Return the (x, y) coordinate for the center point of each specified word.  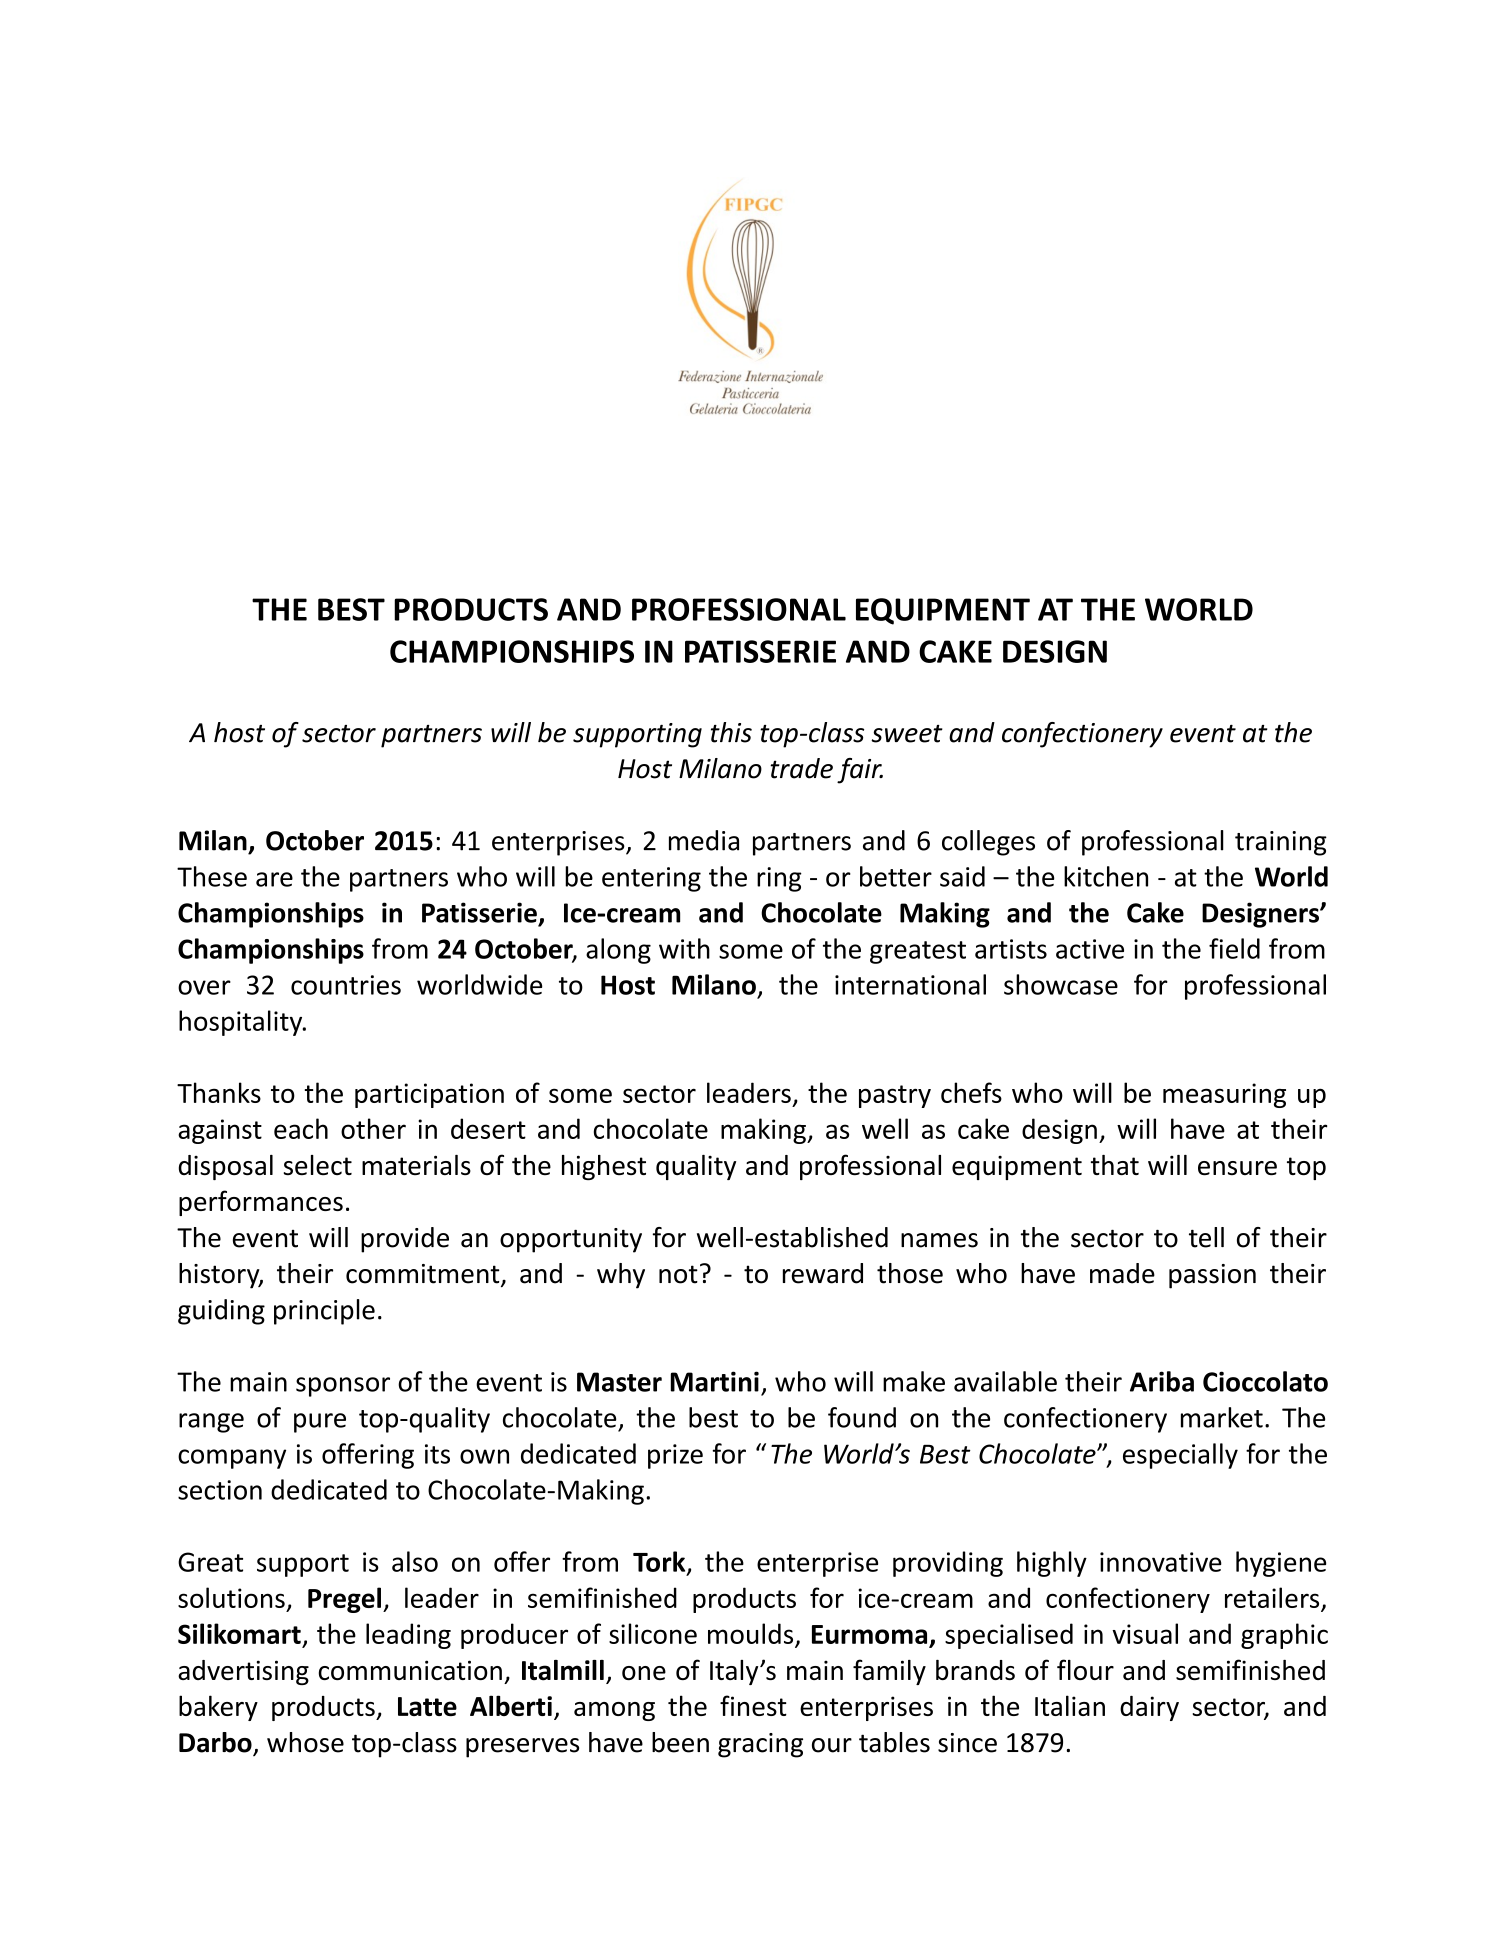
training (1281, 843)
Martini (715, 1381)
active (1090, 949)
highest (604, 1167)
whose (305, 1742)
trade (801, 768)
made (1122, 1273)
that (1115, 1165)
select (318, 1165)
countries (346, 985)
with (684, 948)
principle (324, 1312)
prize (675, 1456)
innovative (1161, 1562)
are (274, 879)
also (415, 1561)
